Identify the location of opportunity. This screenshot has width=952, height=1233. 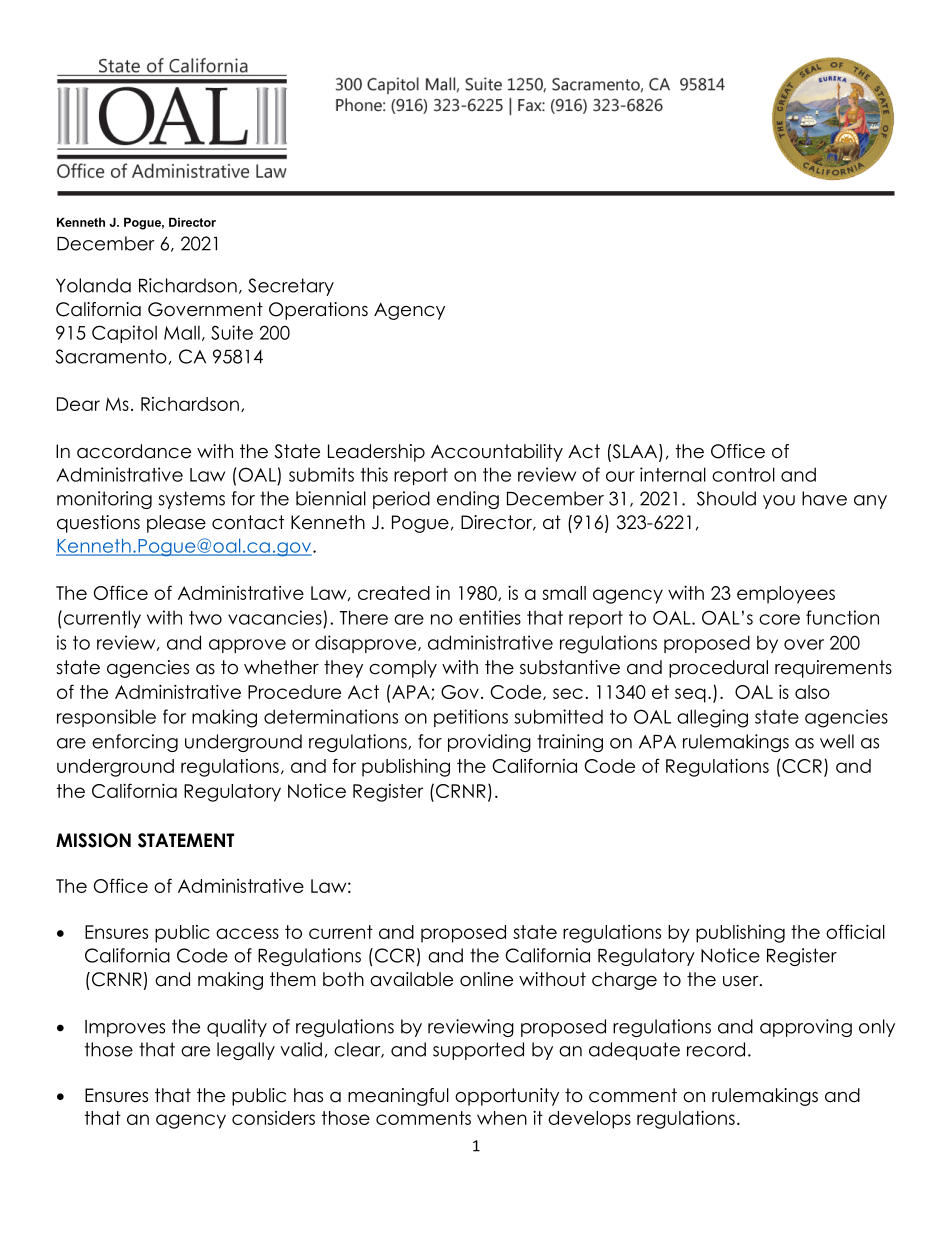
(507, 1097).
